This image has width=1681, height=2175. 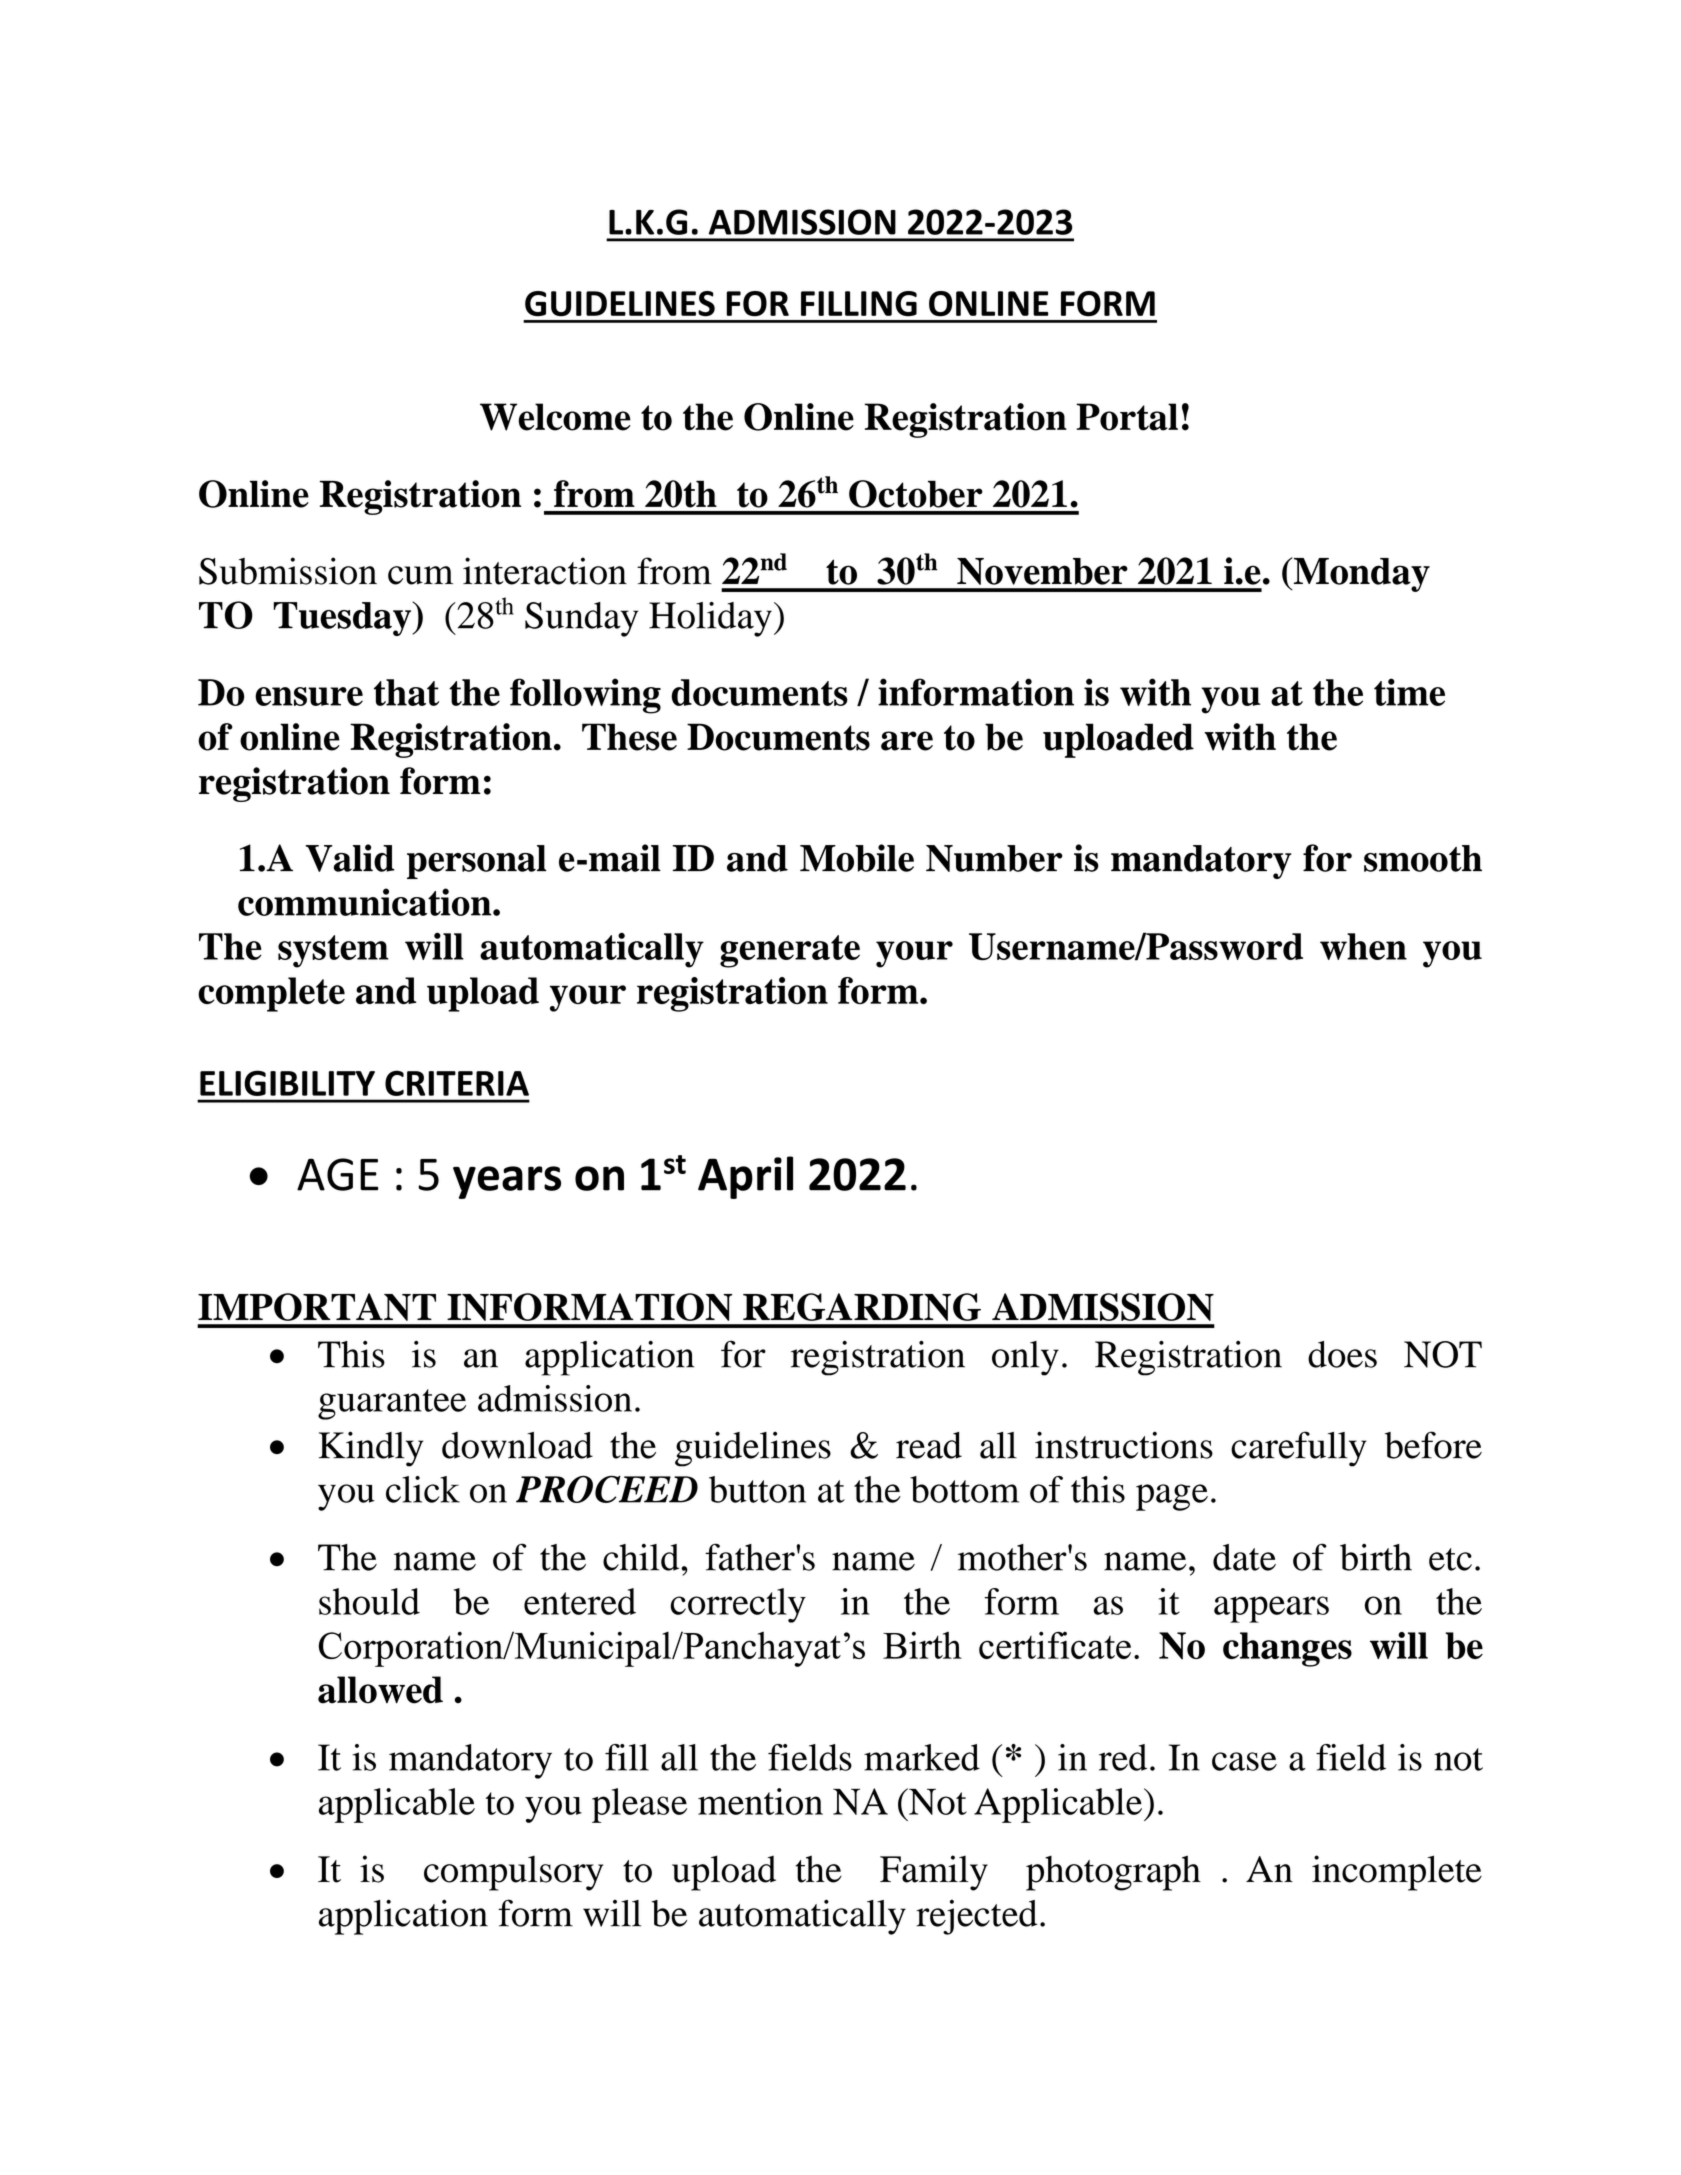 I want to click on compulsory, so click(x=513, y=1873).
